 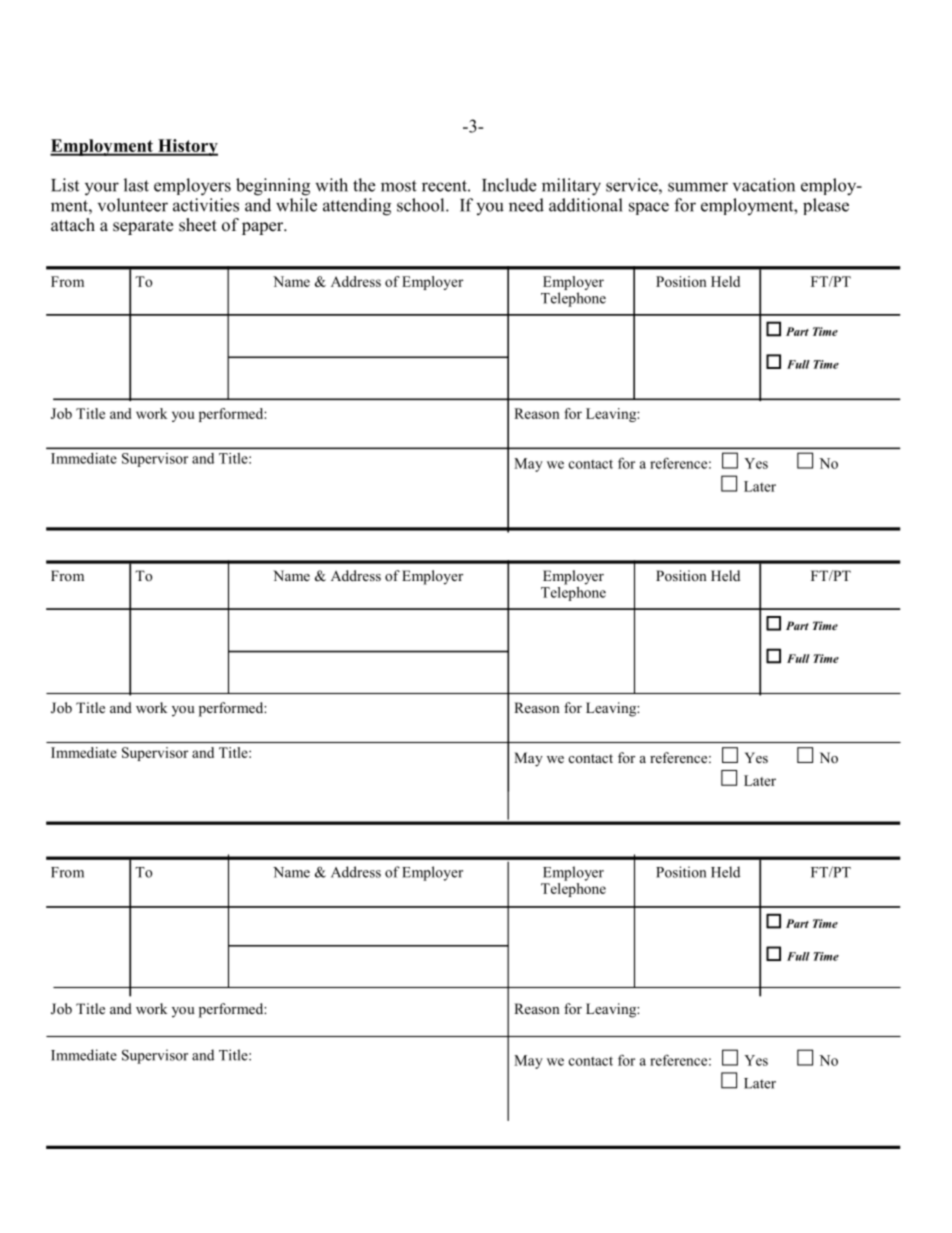 I want to click on attending, so click(x=357, y=207).
